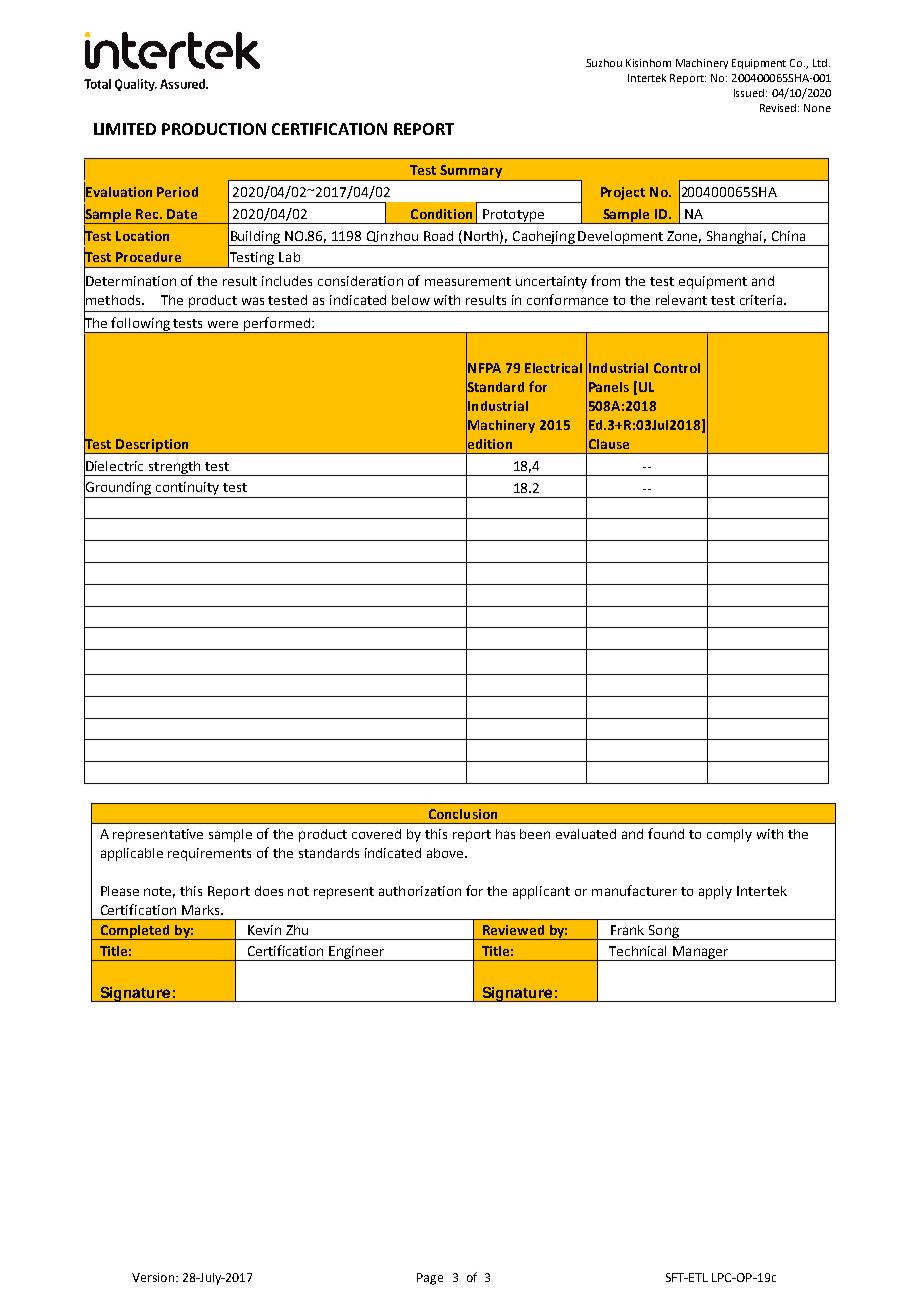 Image resolution: width=924 pixels, height=1308 pixels. Describe the element at coordinates (188, 490) in the screenshot. I see `continuity` at that location.
